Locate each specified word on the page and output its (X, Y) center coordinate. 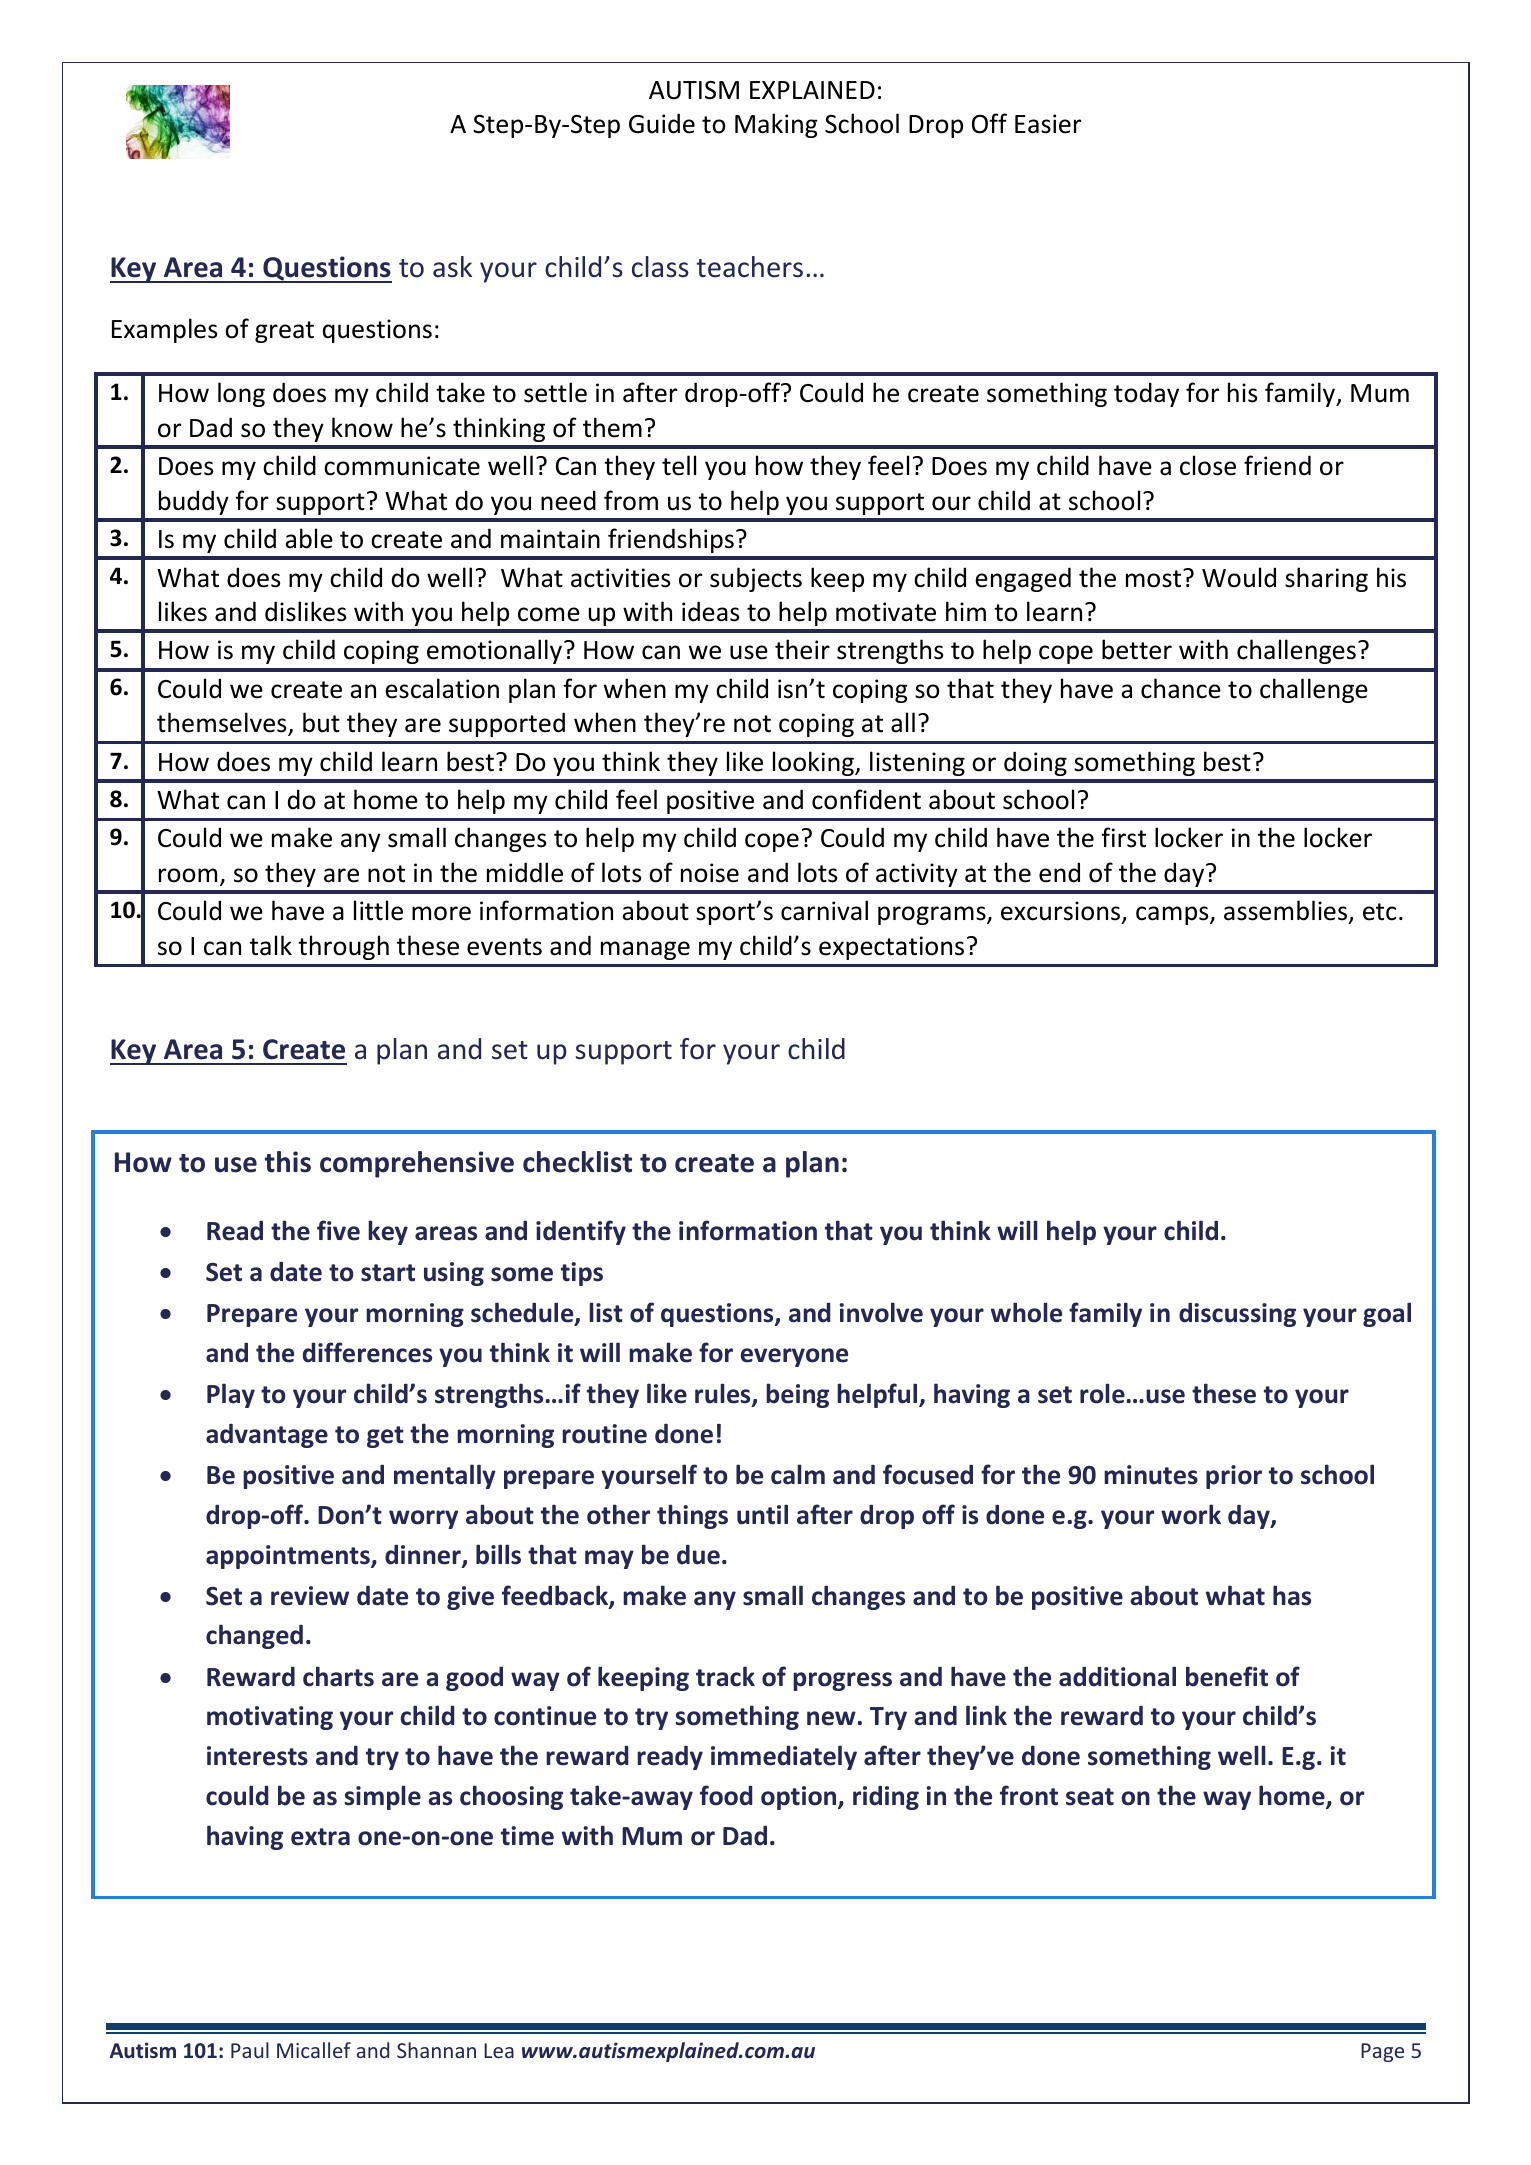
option (800, 1798)
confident (866, 799)
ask (452, 267)
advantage (267, 1436)
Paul (250, 2050)
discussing (1237, 1315)
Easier (1048, 124)
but (321, 722)
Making (776, 125)
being (797, 1395)
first (1123, 837)
